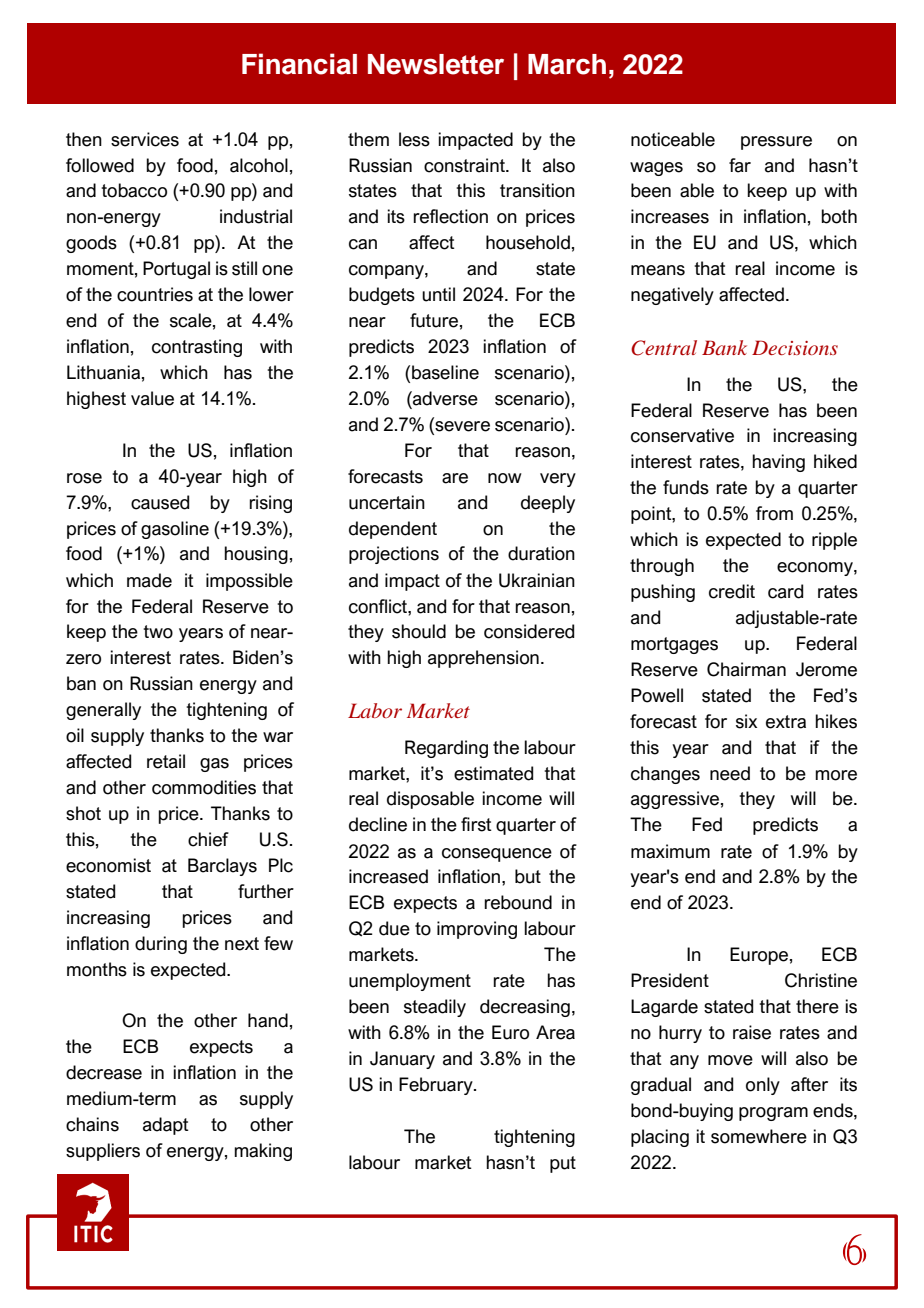  What do you see at coordinates (776, 143) in the screenshot?
I see `pressure` at bounding box center [776, 143].
